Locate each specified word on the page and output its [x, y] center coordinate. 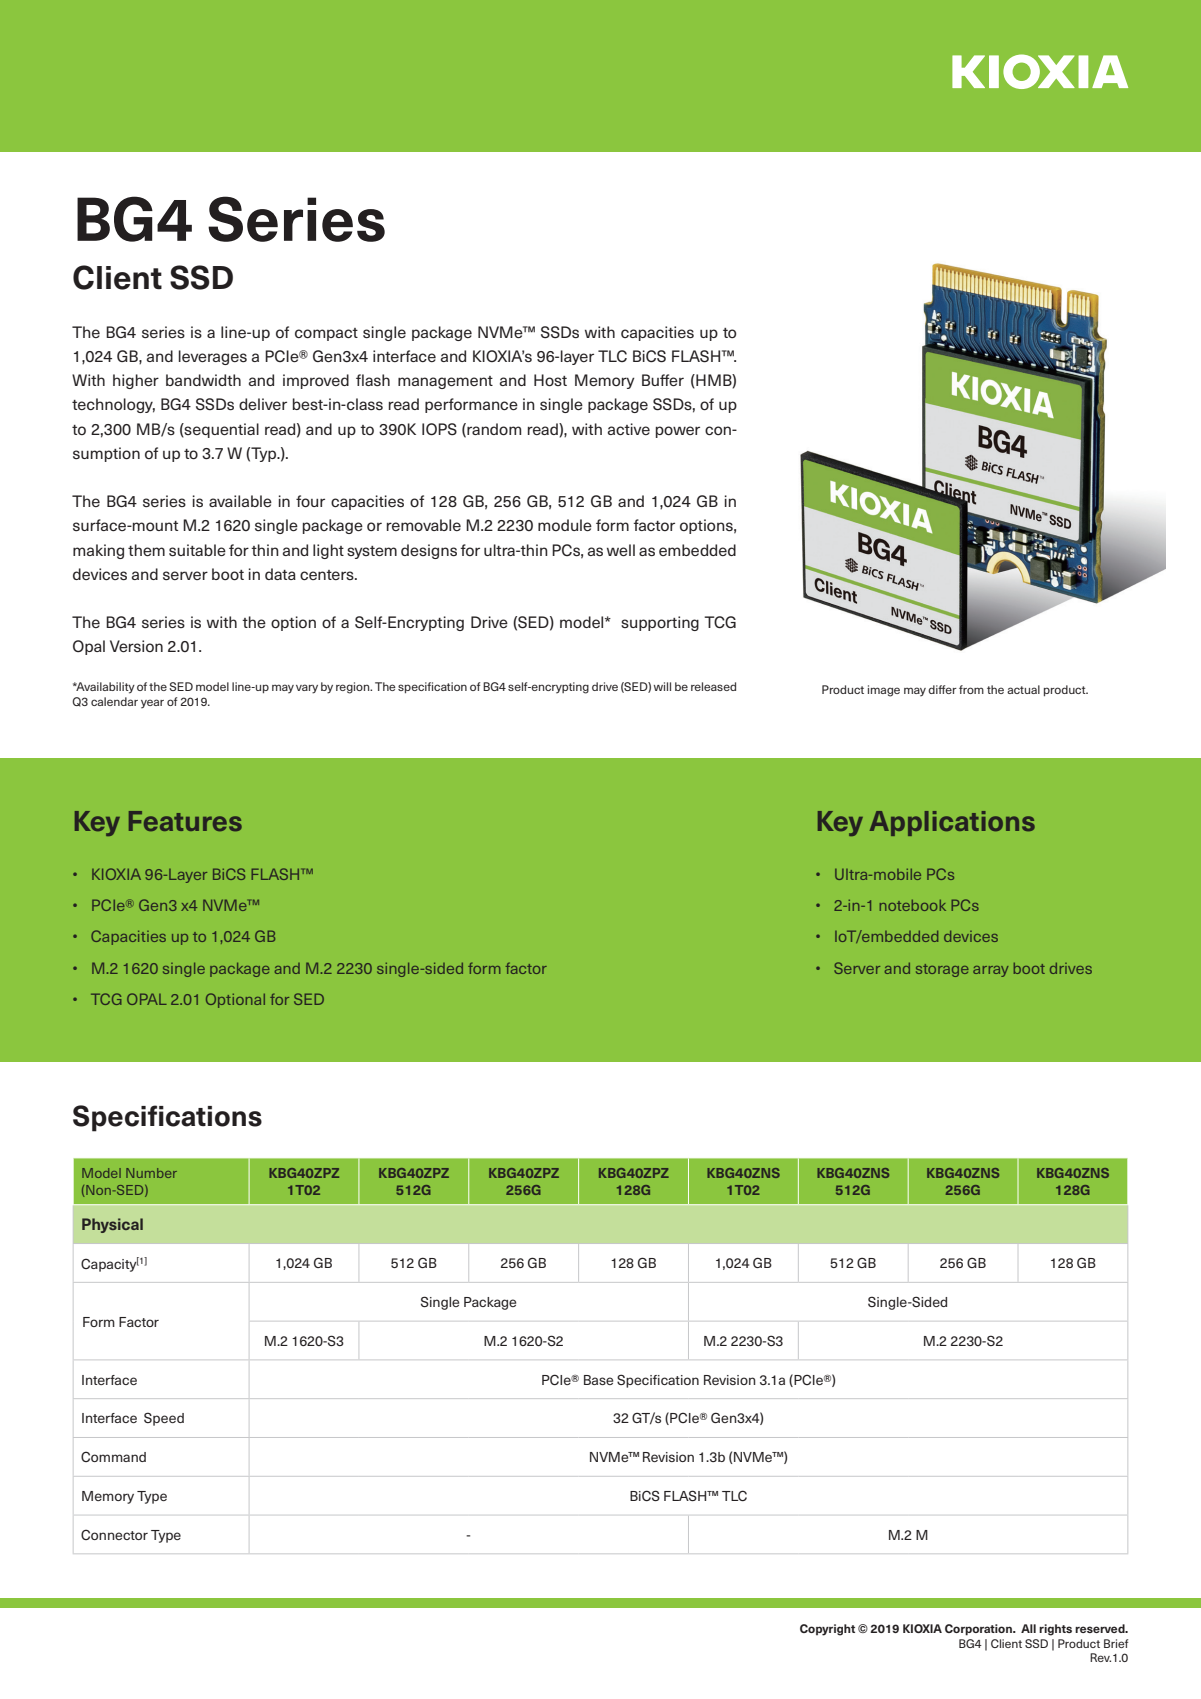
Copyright [827, 1630]
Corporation [979, 1630]
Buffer [663, 380]
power [678, 432]
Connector [114, 1534]
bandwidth [203, 380]
